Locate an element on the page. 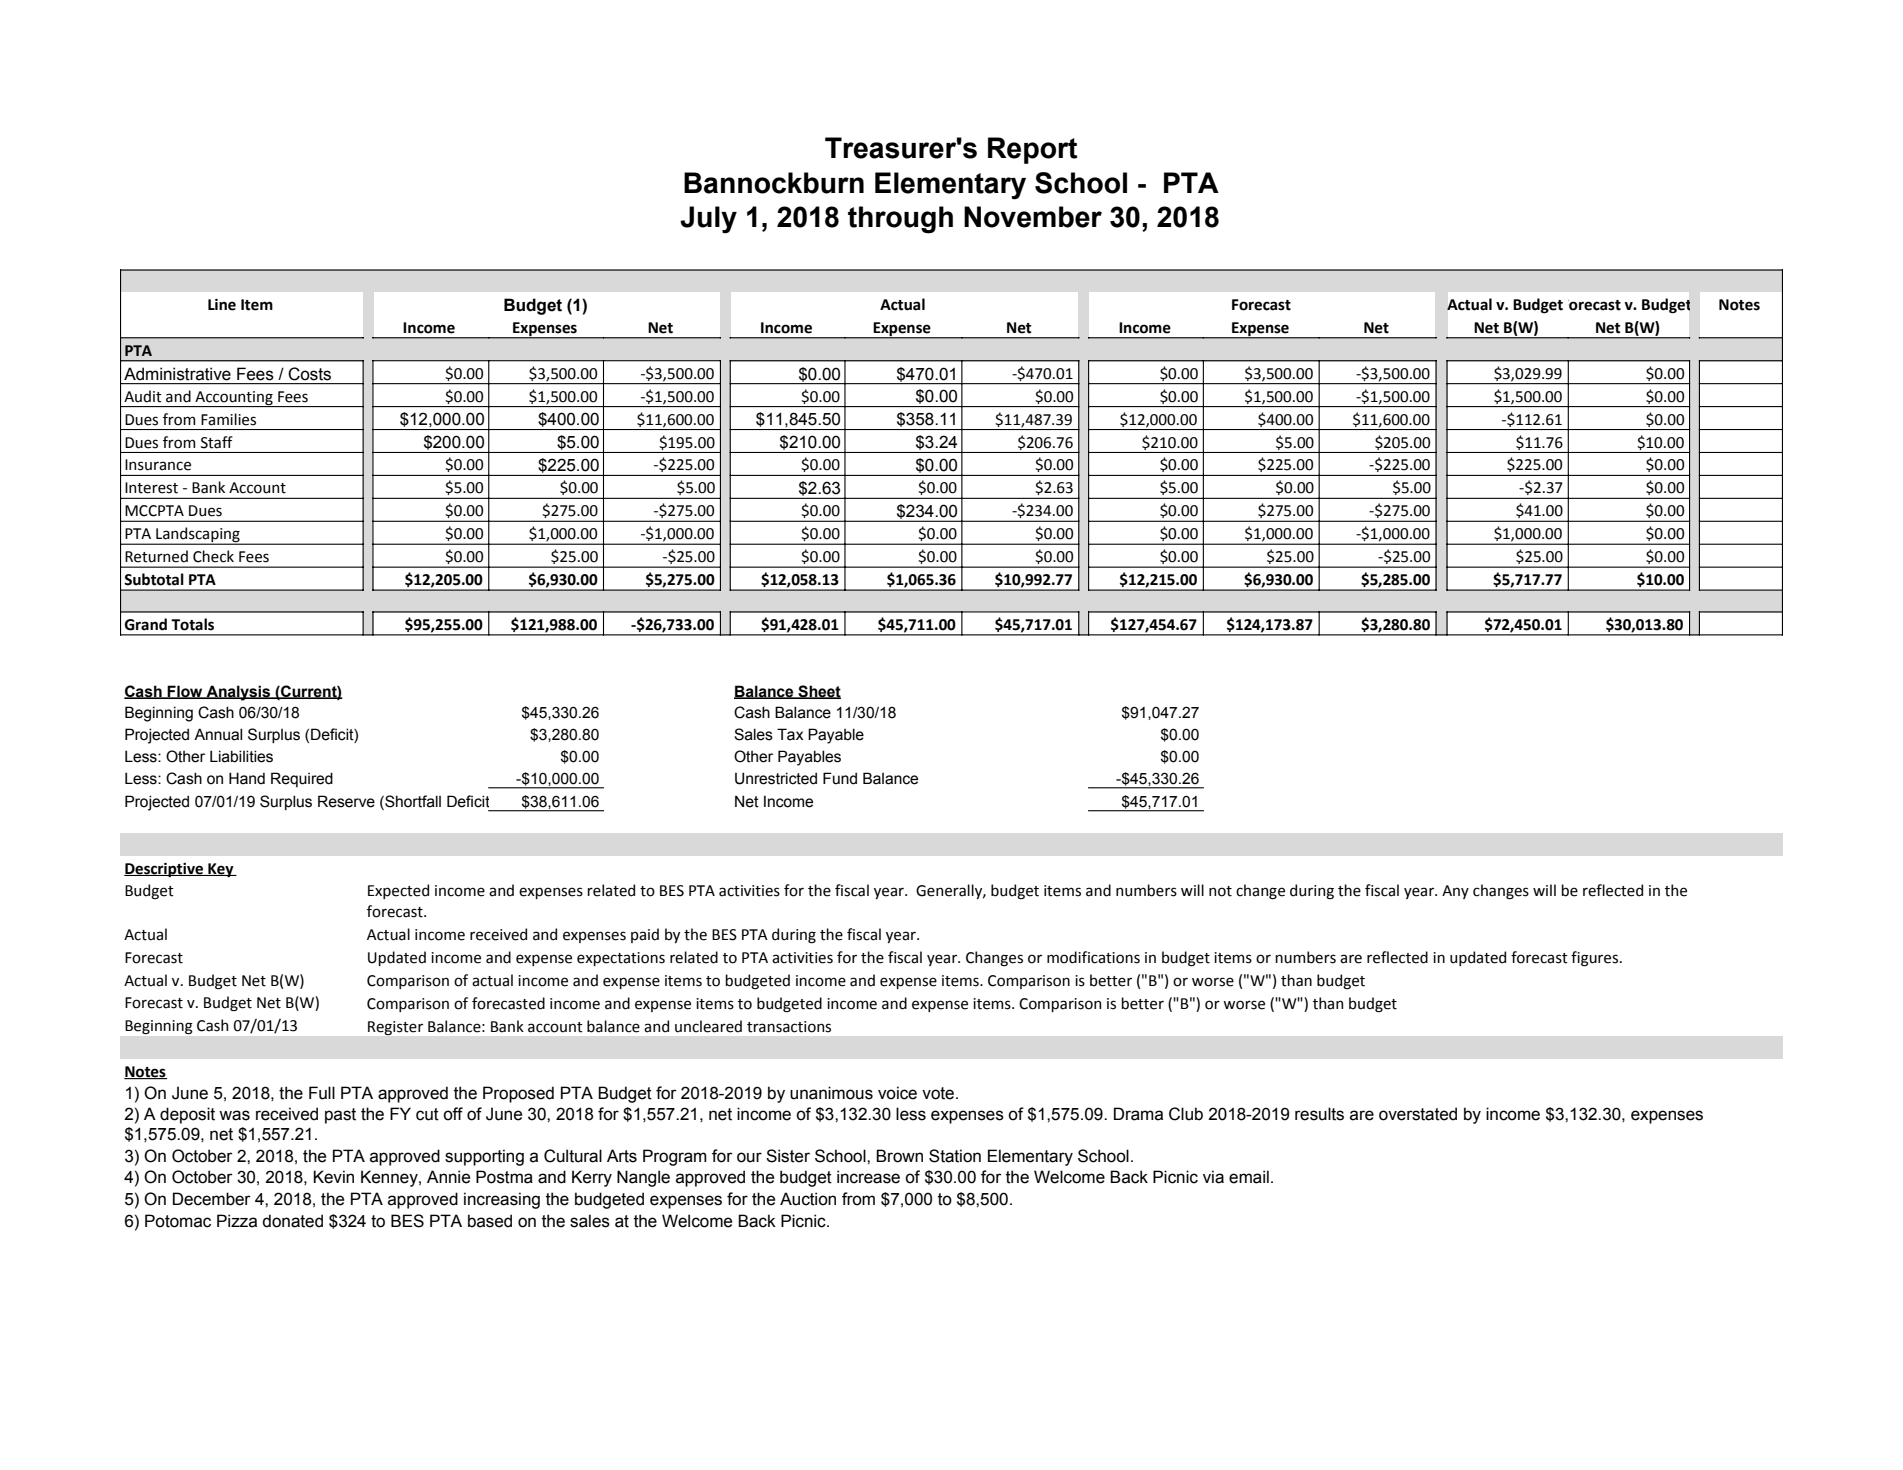  Kevin is located at coordinates (333, 1177).
